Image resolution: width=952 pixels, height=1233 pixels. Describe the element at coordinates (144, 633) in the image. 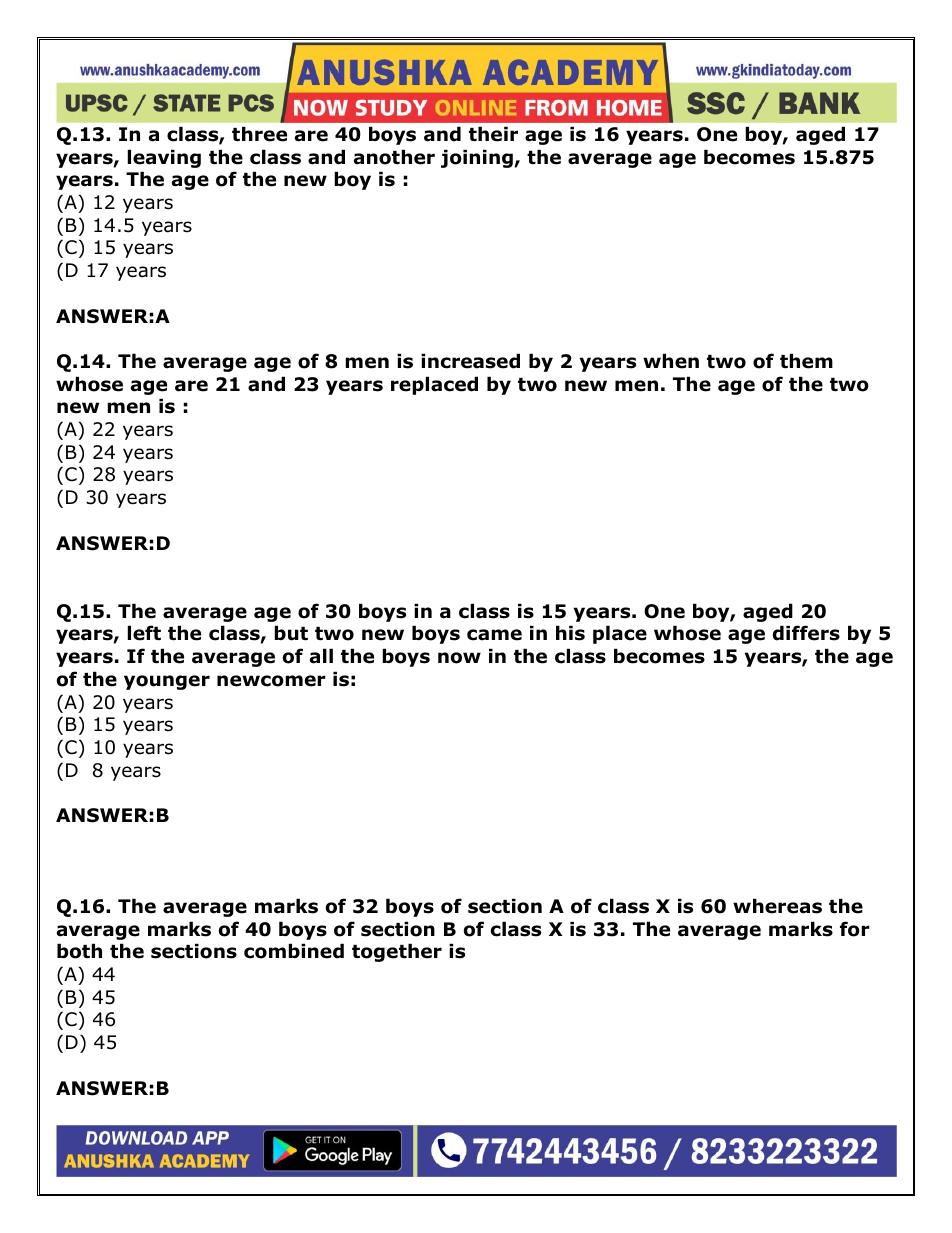

I see `left` at that location.
